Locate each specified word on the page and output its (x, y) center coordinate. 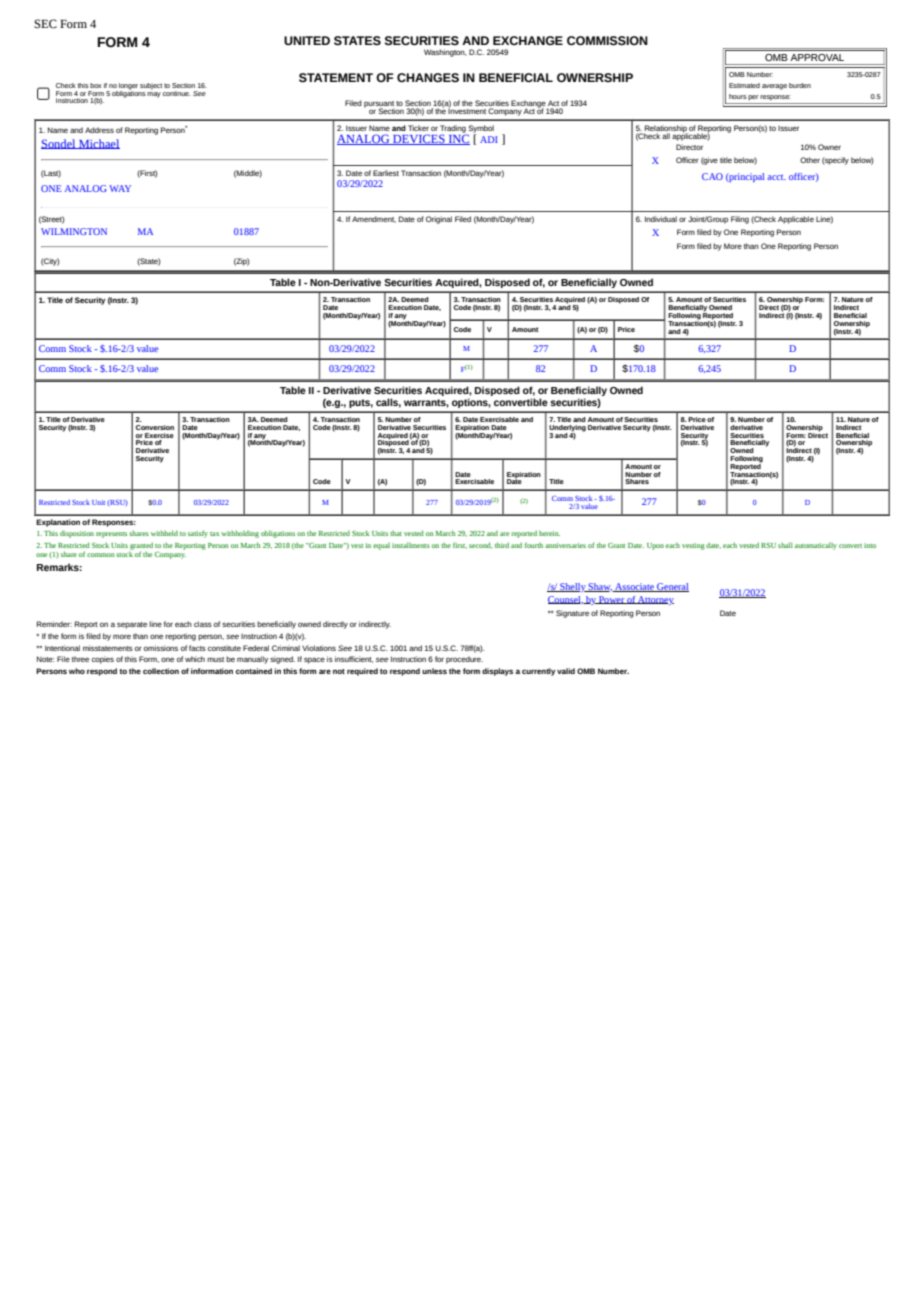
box (96, 85)
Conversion (155, 427)
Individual (661, 219)
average (774, 87)
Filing (740, 220)
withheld (164, 533)
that (396, 533)
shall (785, 545)
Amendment (374, 219)
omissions (161, 648)
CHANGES (428, 77)
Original (439, 220)
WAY (120, 188)
